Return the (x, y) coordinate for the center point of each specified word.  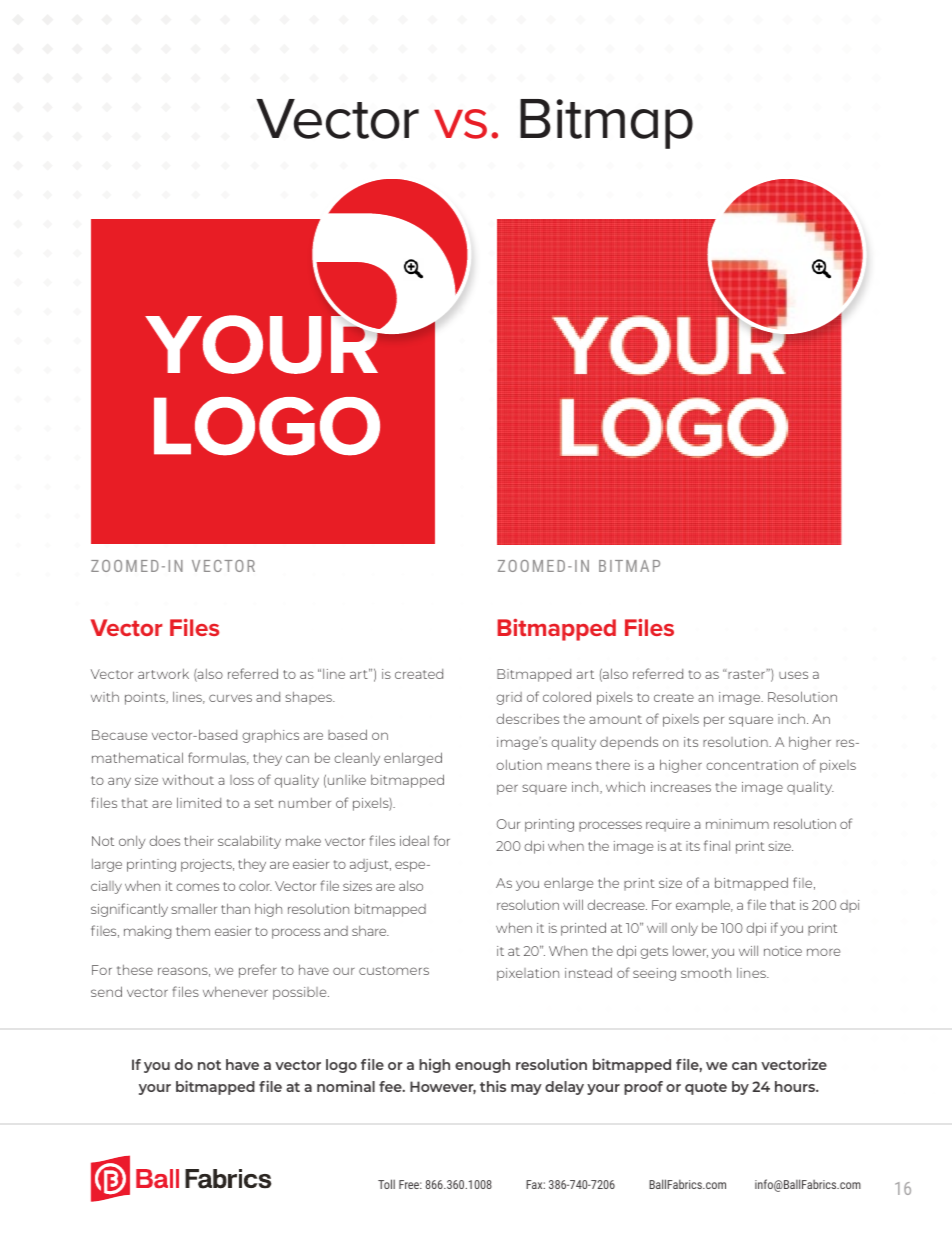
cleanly (357, 759)
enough (482, 1066)
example (704, 906)
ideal (414, 840)
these (135, 970)
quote (706, 1088)
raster (747, 674)
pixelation (528, 974)
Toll (386, 1184)
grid (509, 698)
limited (199, 802)
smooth (706, 973)
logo (341, 1066)
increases (681, 787)
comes (197, 887)
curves (230, 698)
